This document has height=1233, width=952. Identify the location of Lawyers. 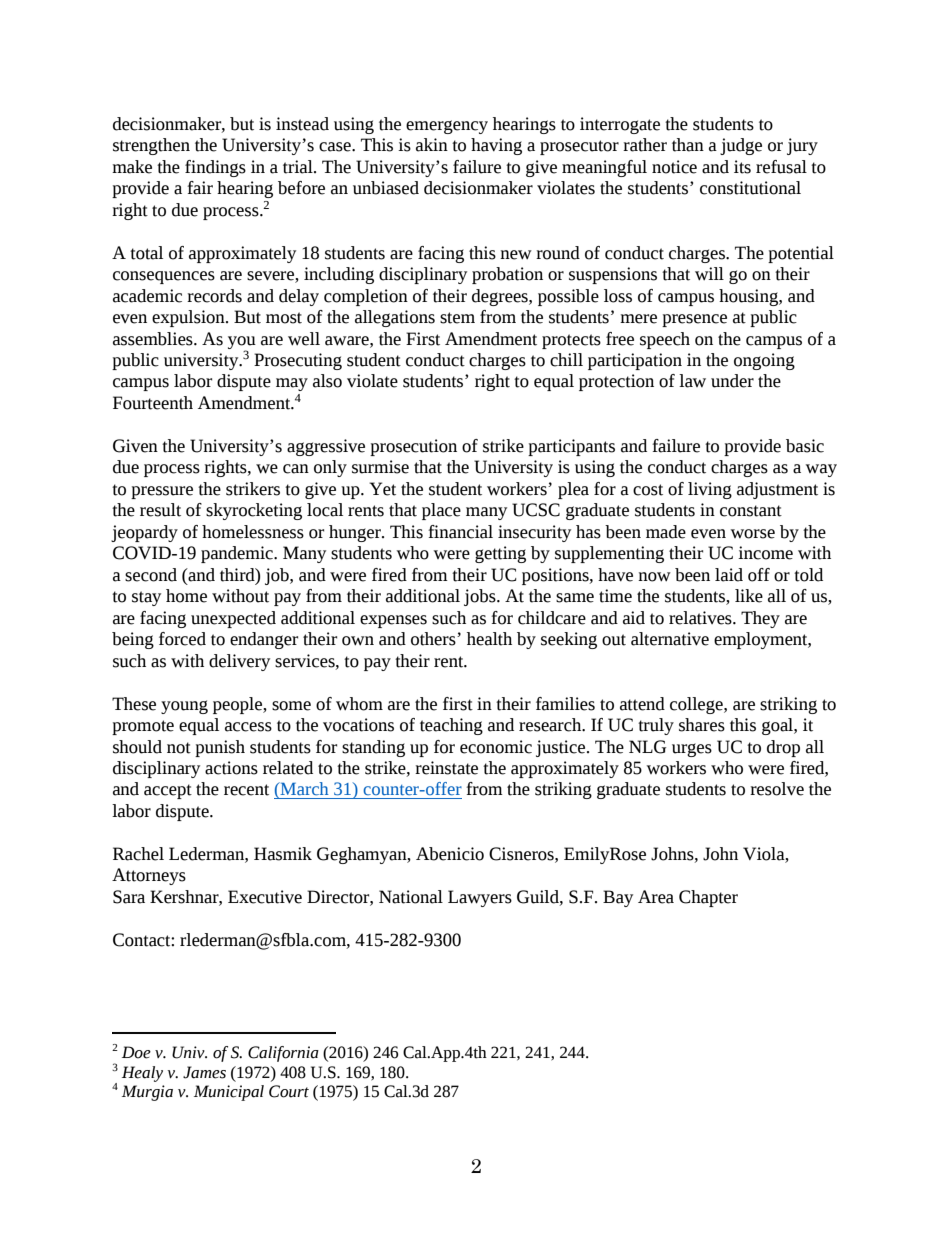
(480, 898).
